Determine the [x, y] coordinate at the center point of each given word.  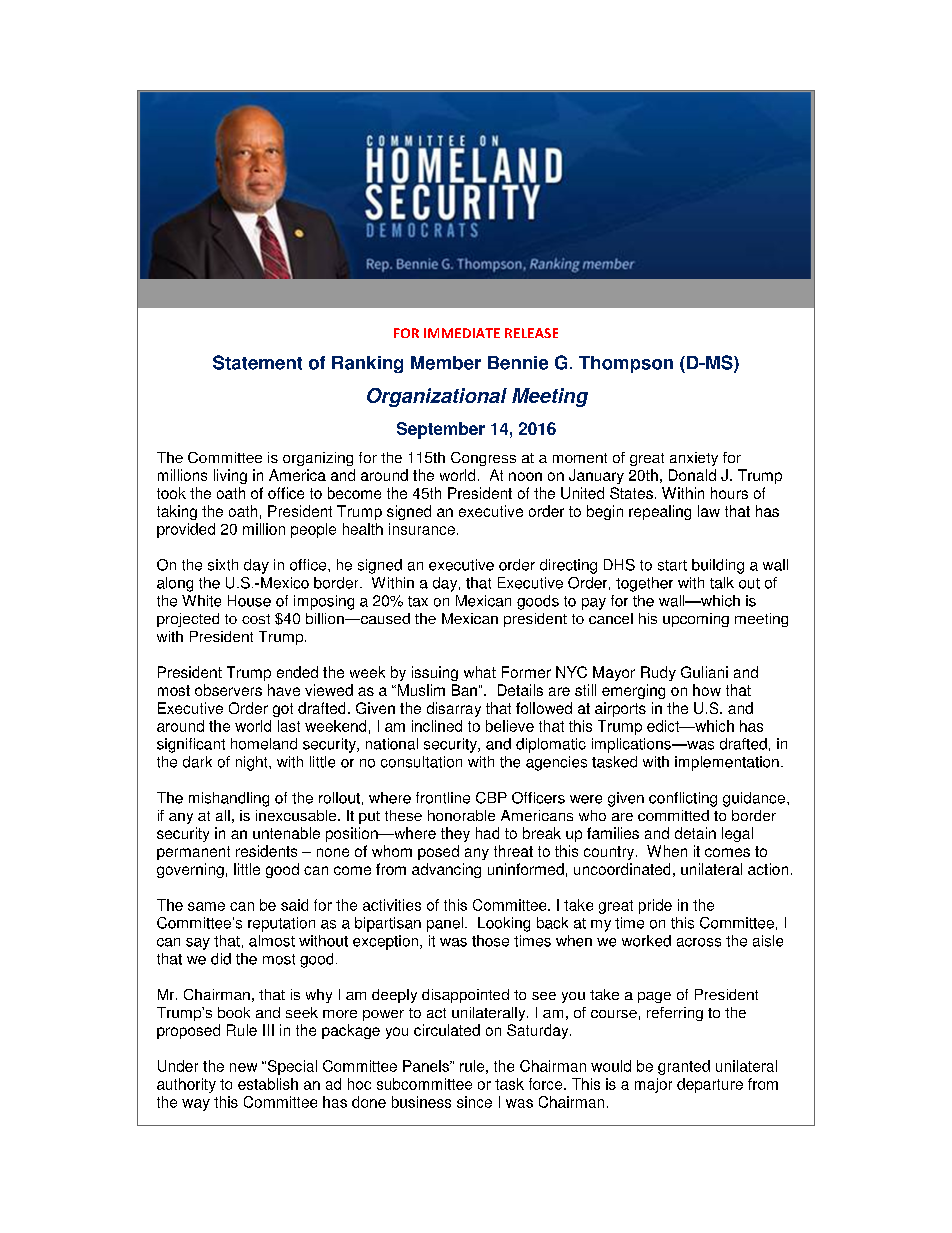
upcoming [696, 620]
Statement [257, 362]
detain [695, 833]
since [474, 1102]
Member [446, 363]
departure [710, 1085]
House [249, 601]
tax [418, 601]
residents [266, 851]
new [243, 1067]
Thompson [626, 364]
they [455, 834]
